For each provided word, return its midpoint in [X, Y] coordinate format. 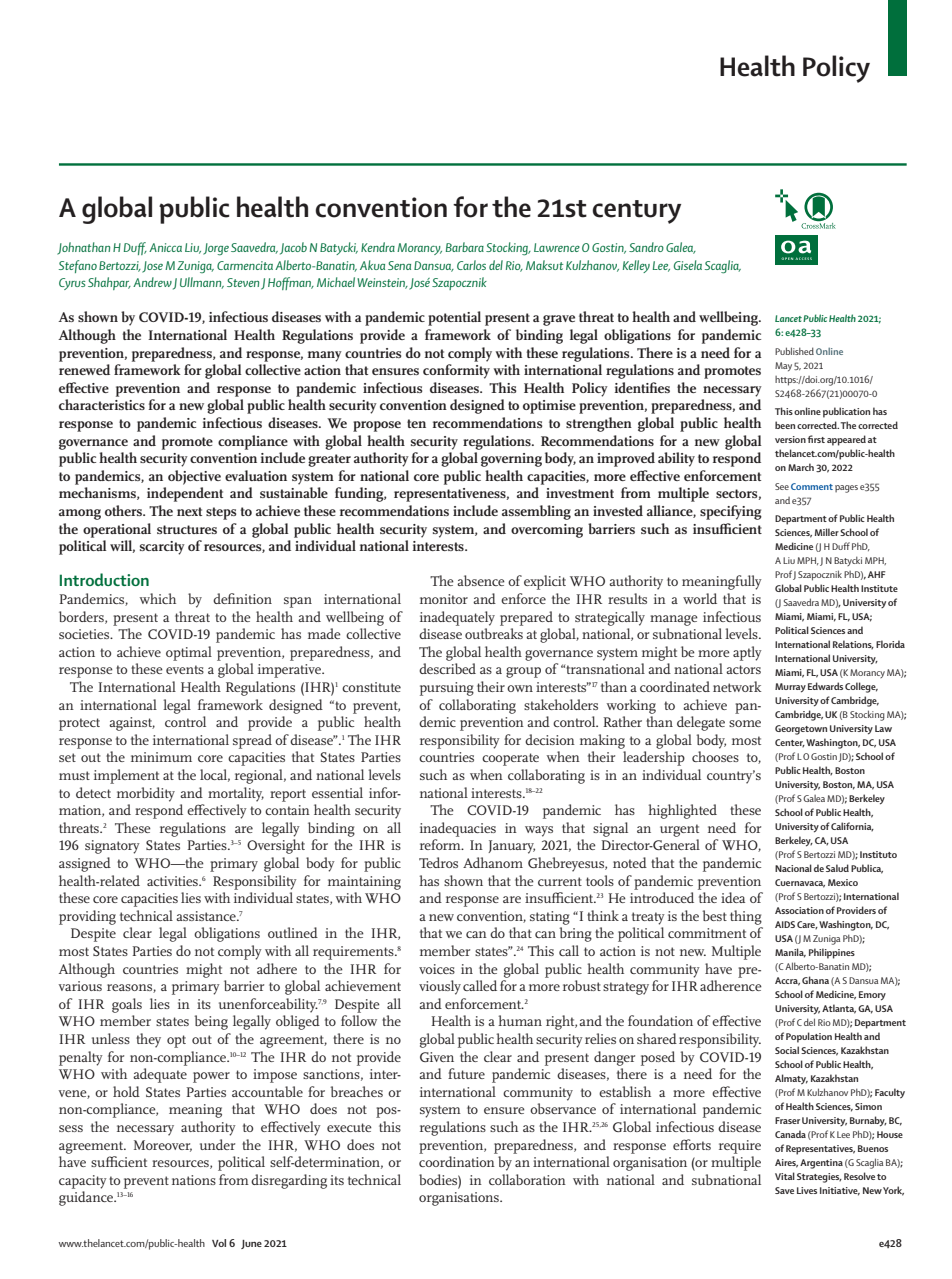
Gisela [688, 265]
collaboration [527, 1179]
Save [784, 1190]
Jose [152, 267]
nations [194, 1180]
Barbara [465, 247]
